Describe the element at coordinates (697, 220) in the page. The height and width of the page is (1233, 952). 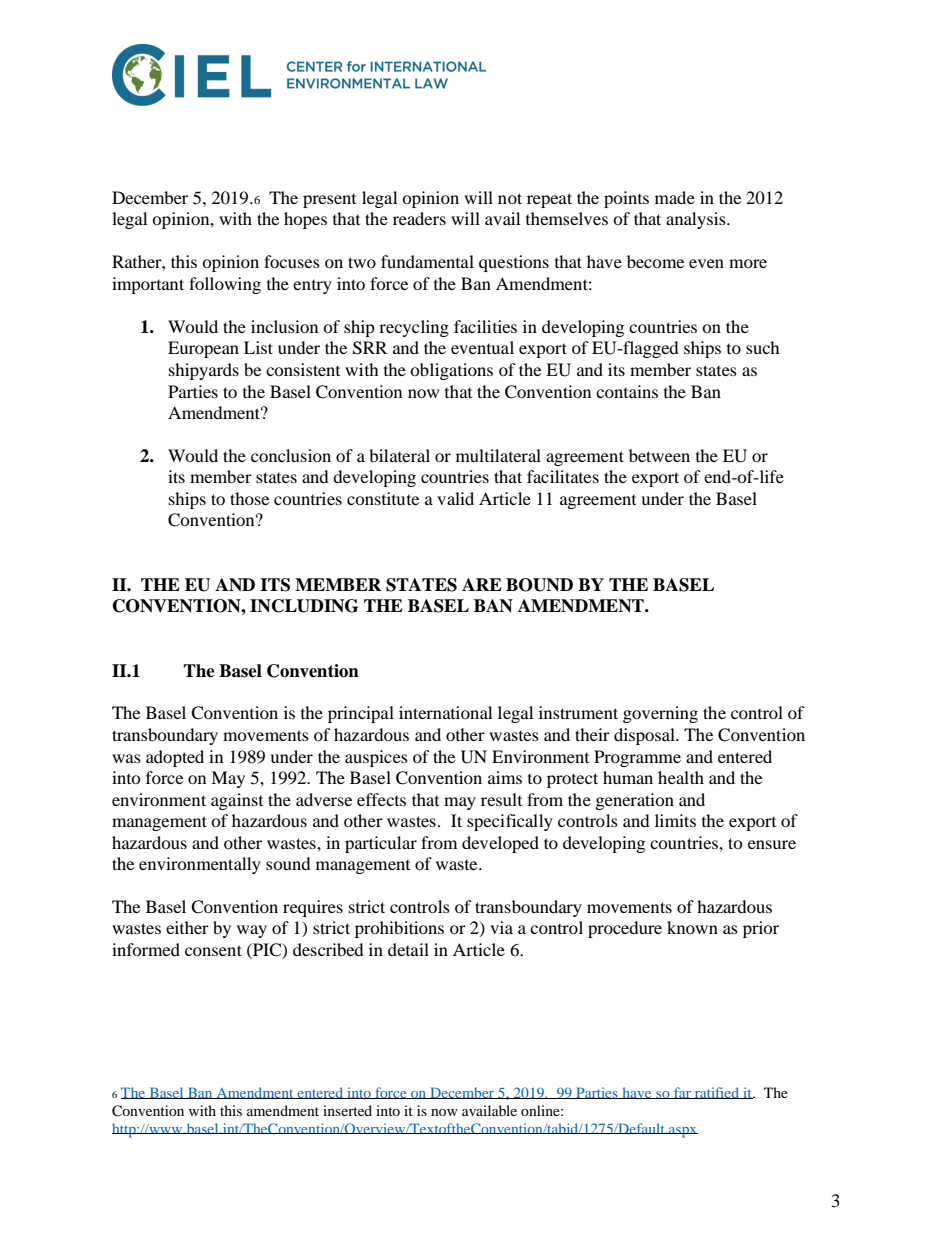
I see `analysis` at that location.
